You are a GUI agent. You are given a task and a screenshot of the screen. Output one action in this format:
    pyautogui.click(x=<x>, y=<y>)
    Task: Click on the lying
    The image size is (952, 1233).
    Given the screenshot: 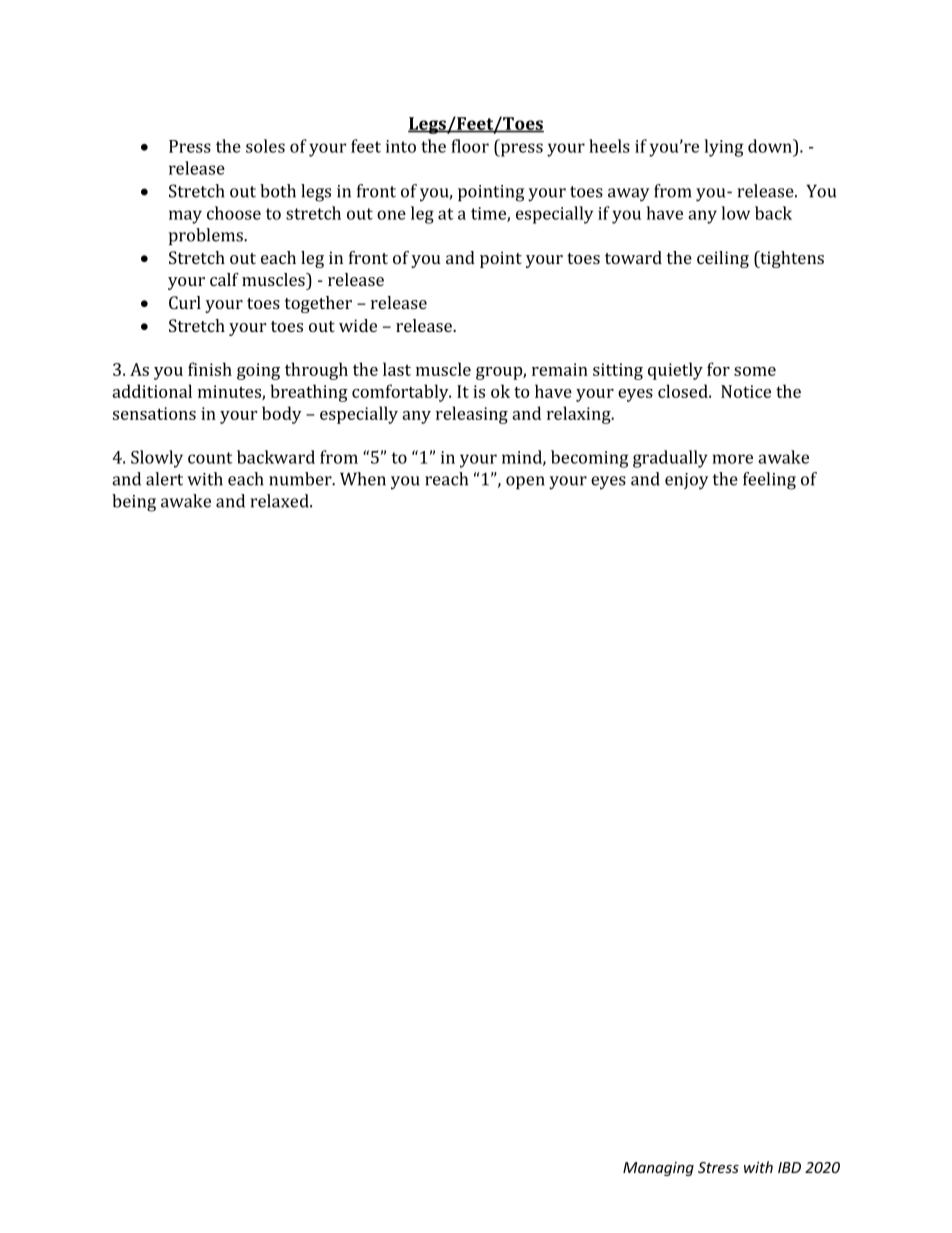 What is the action you would take?
    pyautogui.click(x=724, y=148)
